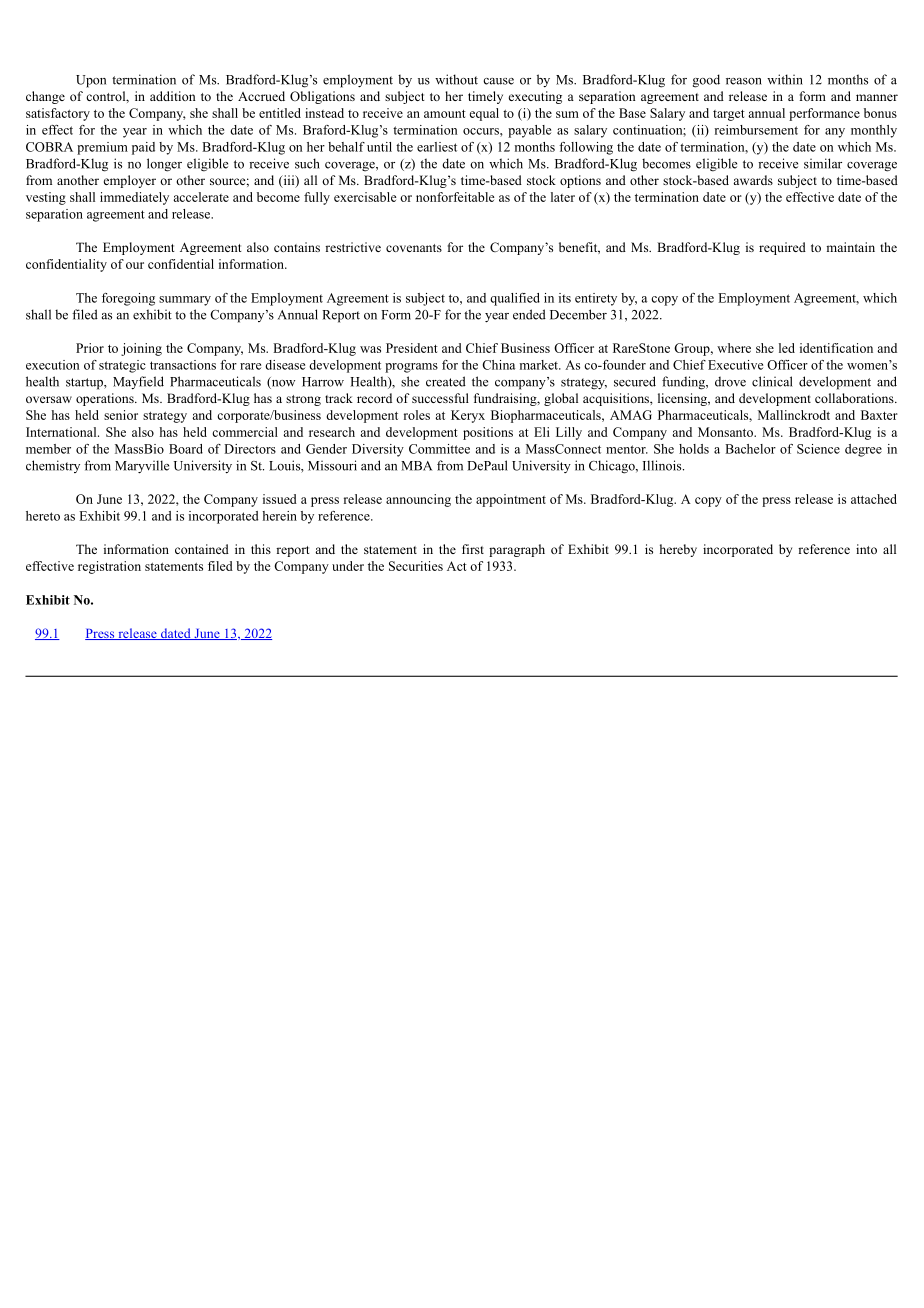  Describe the element at coordinates (456, 79) in the screenshot. I see `without` at that location.
